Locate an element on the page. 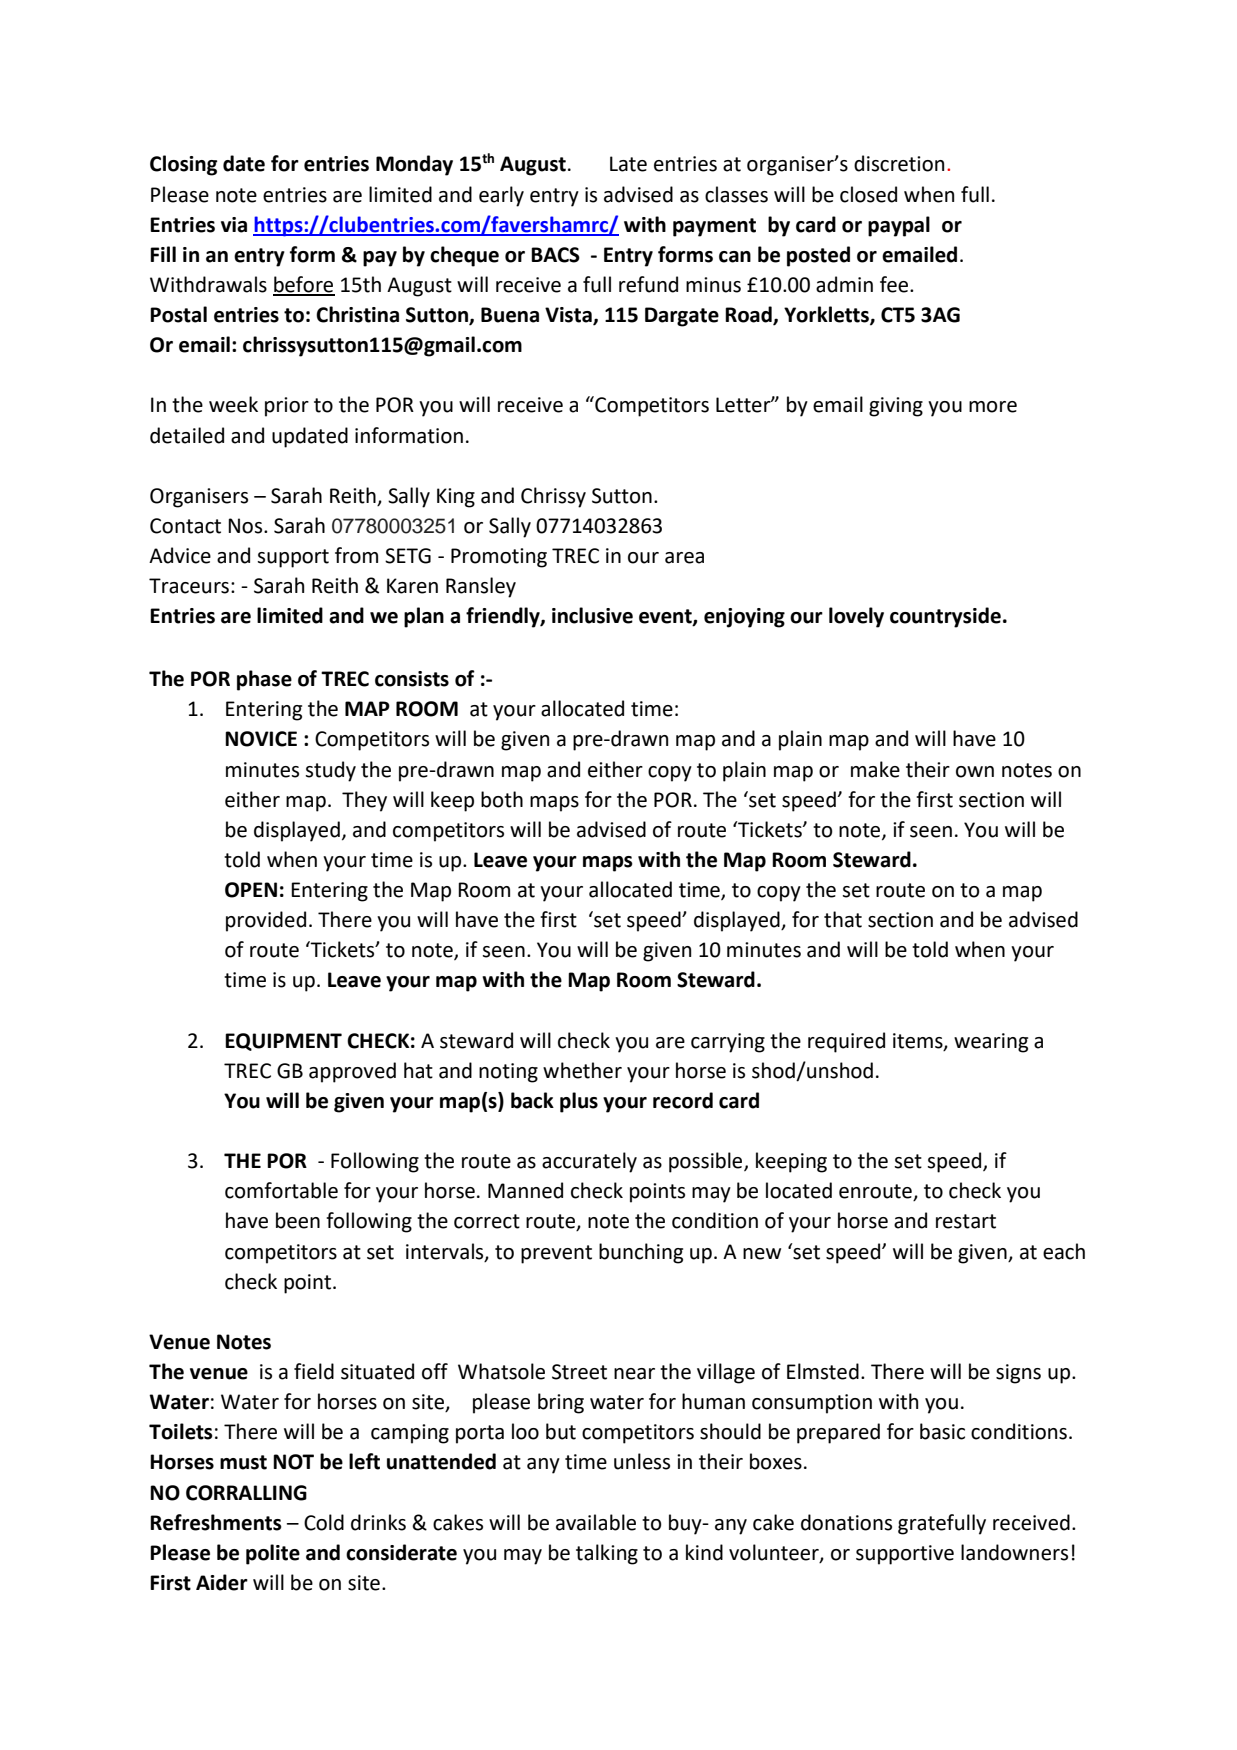 Image resolution: width=1237 pixels, height=1750 pixels. paypal is located at coordinates (899, 226).
